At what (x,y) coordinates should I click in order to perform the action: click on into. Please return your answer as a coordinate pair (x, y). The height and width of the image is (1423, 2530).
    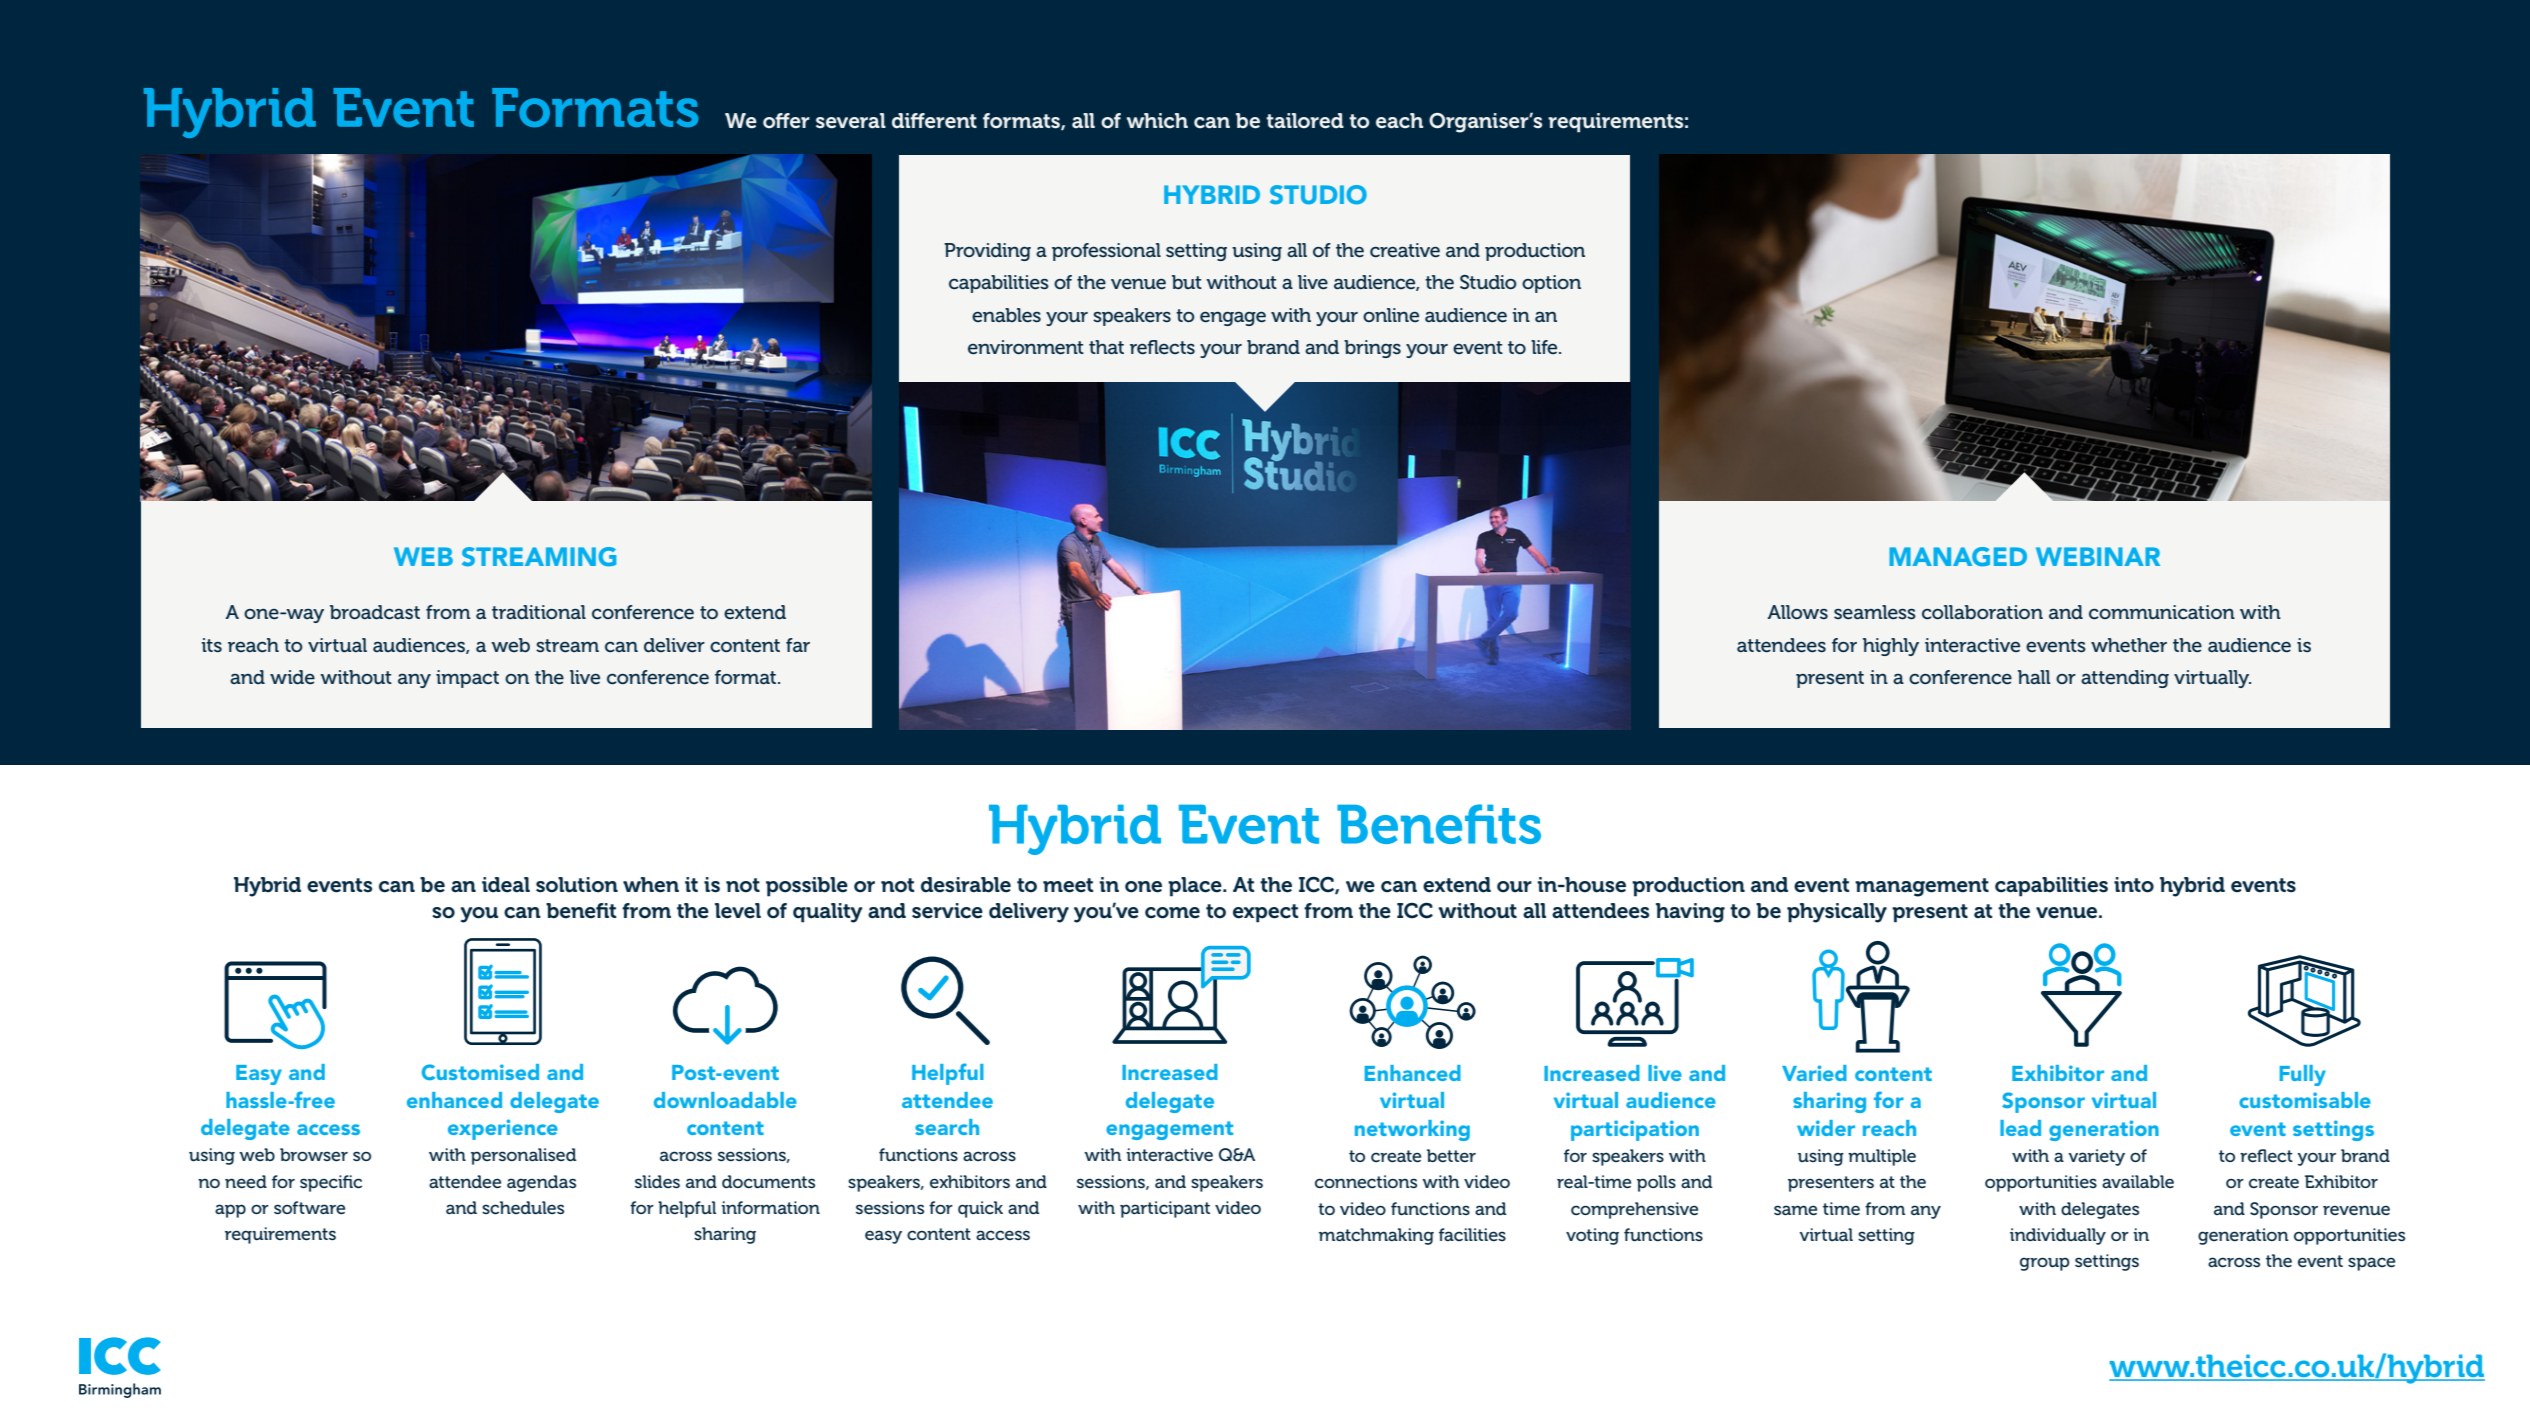
    Looking at the image, I should click on (2134, 885).
